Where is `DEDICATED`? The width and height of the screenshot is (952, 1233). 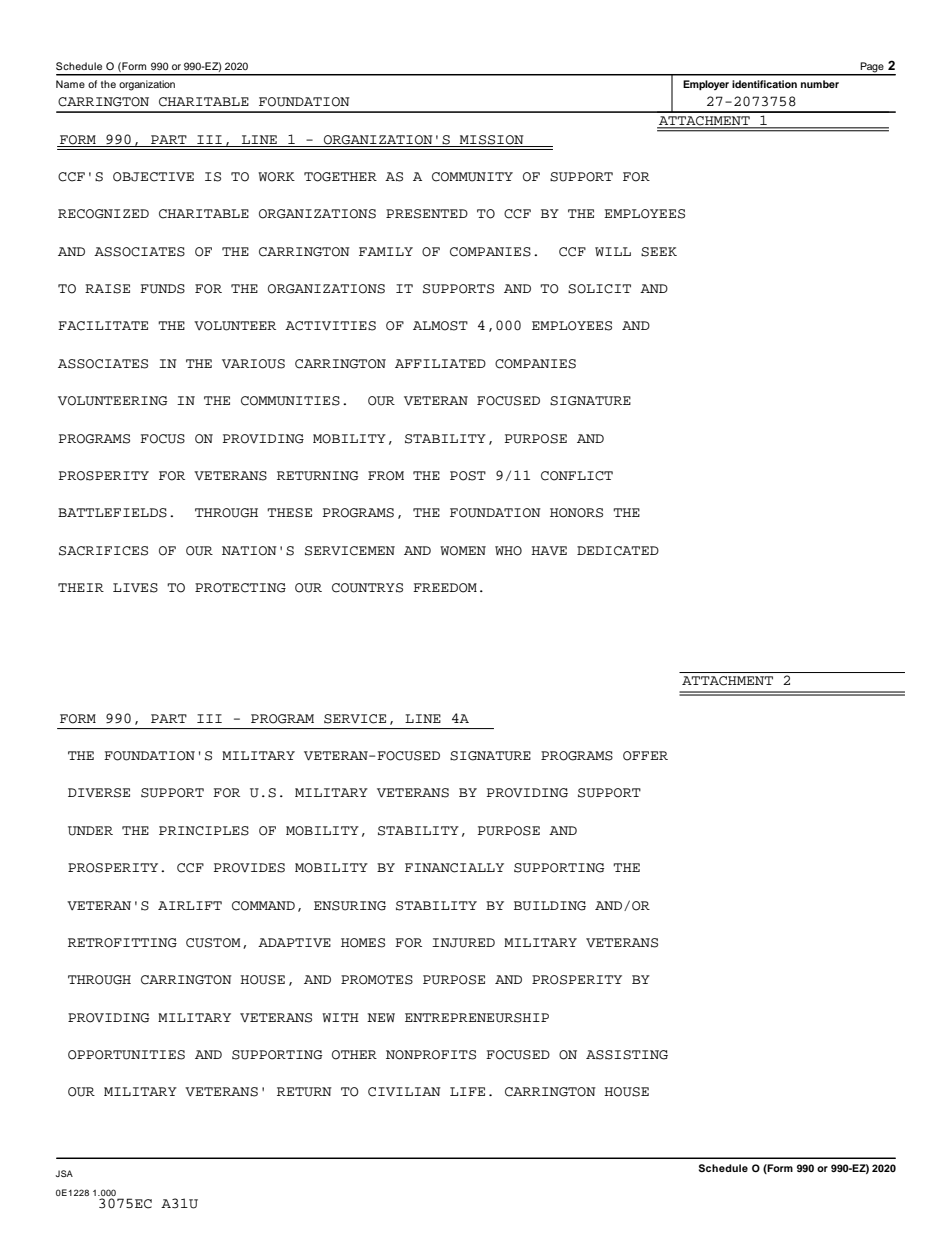
DEDICATED is located at coordinates (618, 551).
